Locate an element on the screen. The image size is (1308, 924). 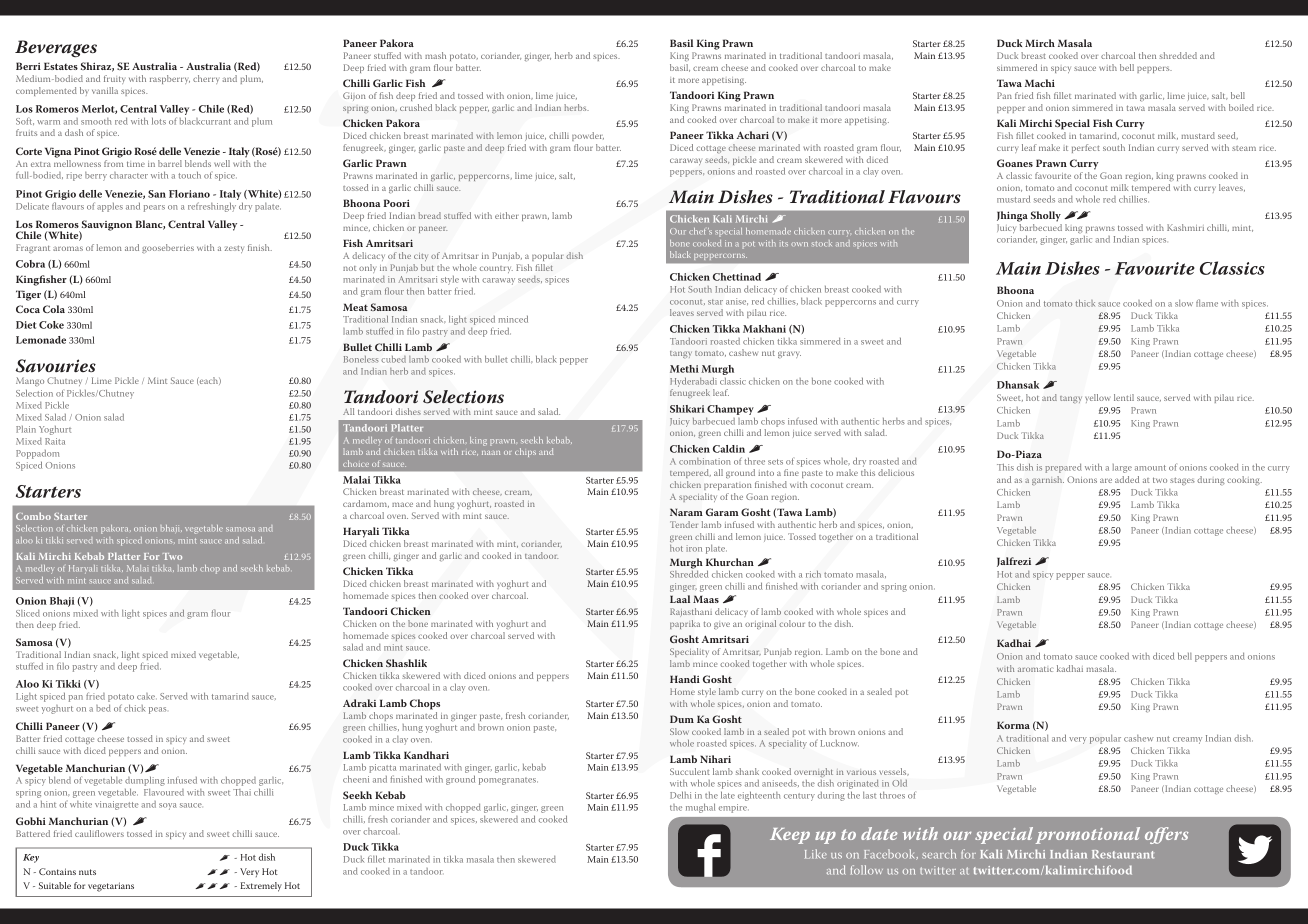
nuts is located at coordinates (87, 872).
